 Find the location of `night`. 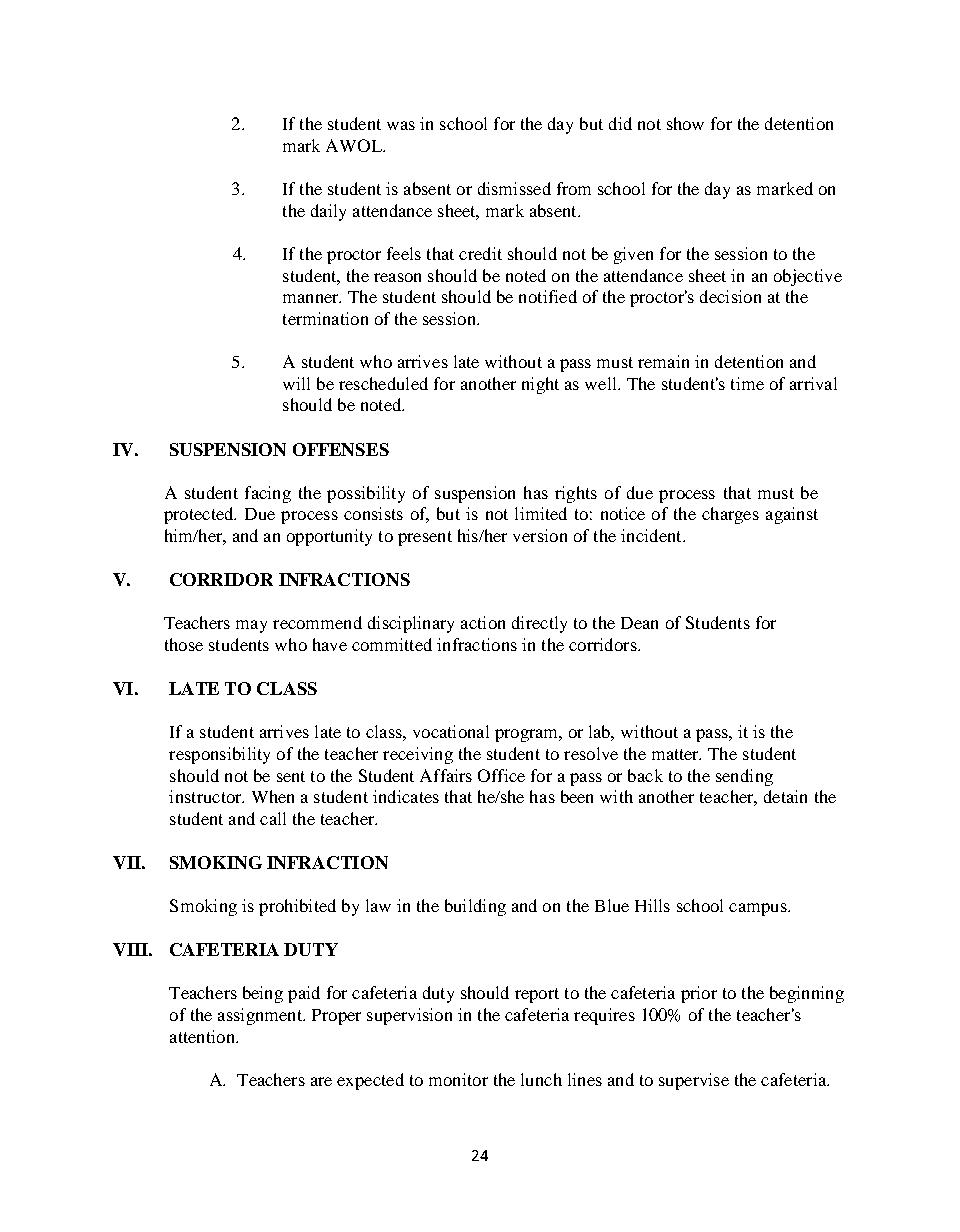

night is located at coordinates (540, 385).
